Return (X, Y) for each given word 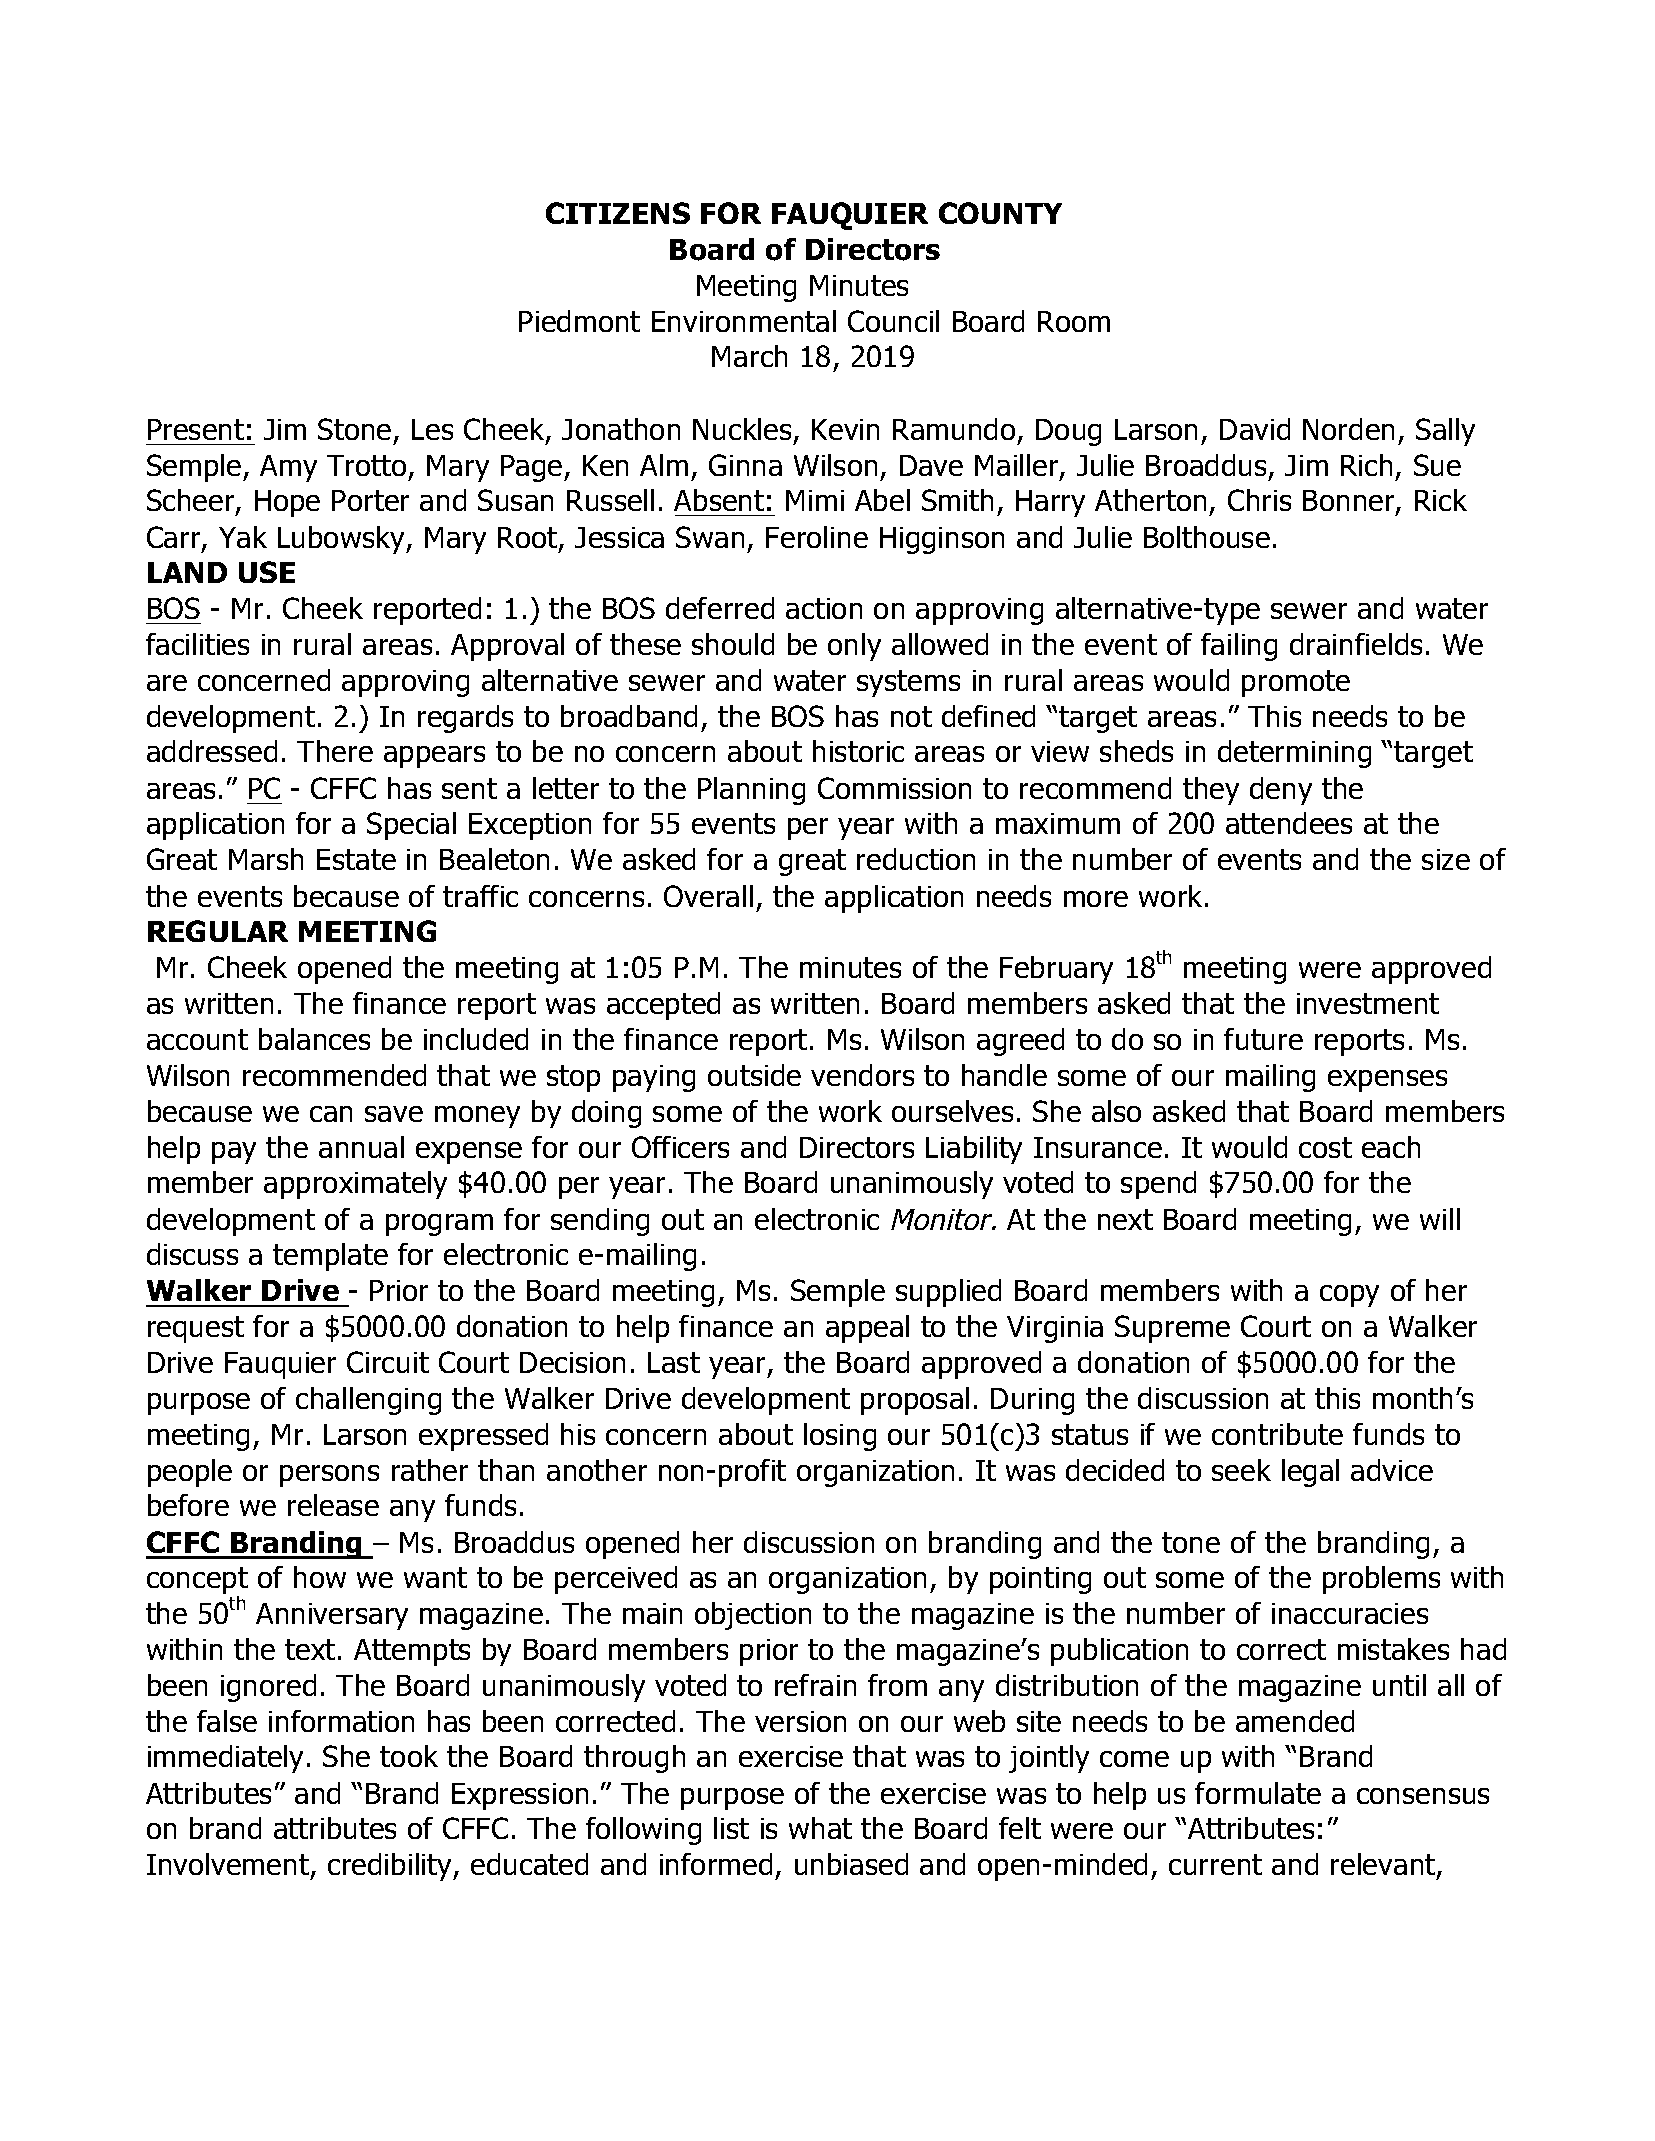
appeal (867, 1329)
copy (1349, 1296)
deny (1281, 791)
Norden (1348, 429)
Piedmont (579, 321)
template (330, 1257)
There (335, 751)
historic (858, 751)
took (409, 1756)
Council (893, 321)
